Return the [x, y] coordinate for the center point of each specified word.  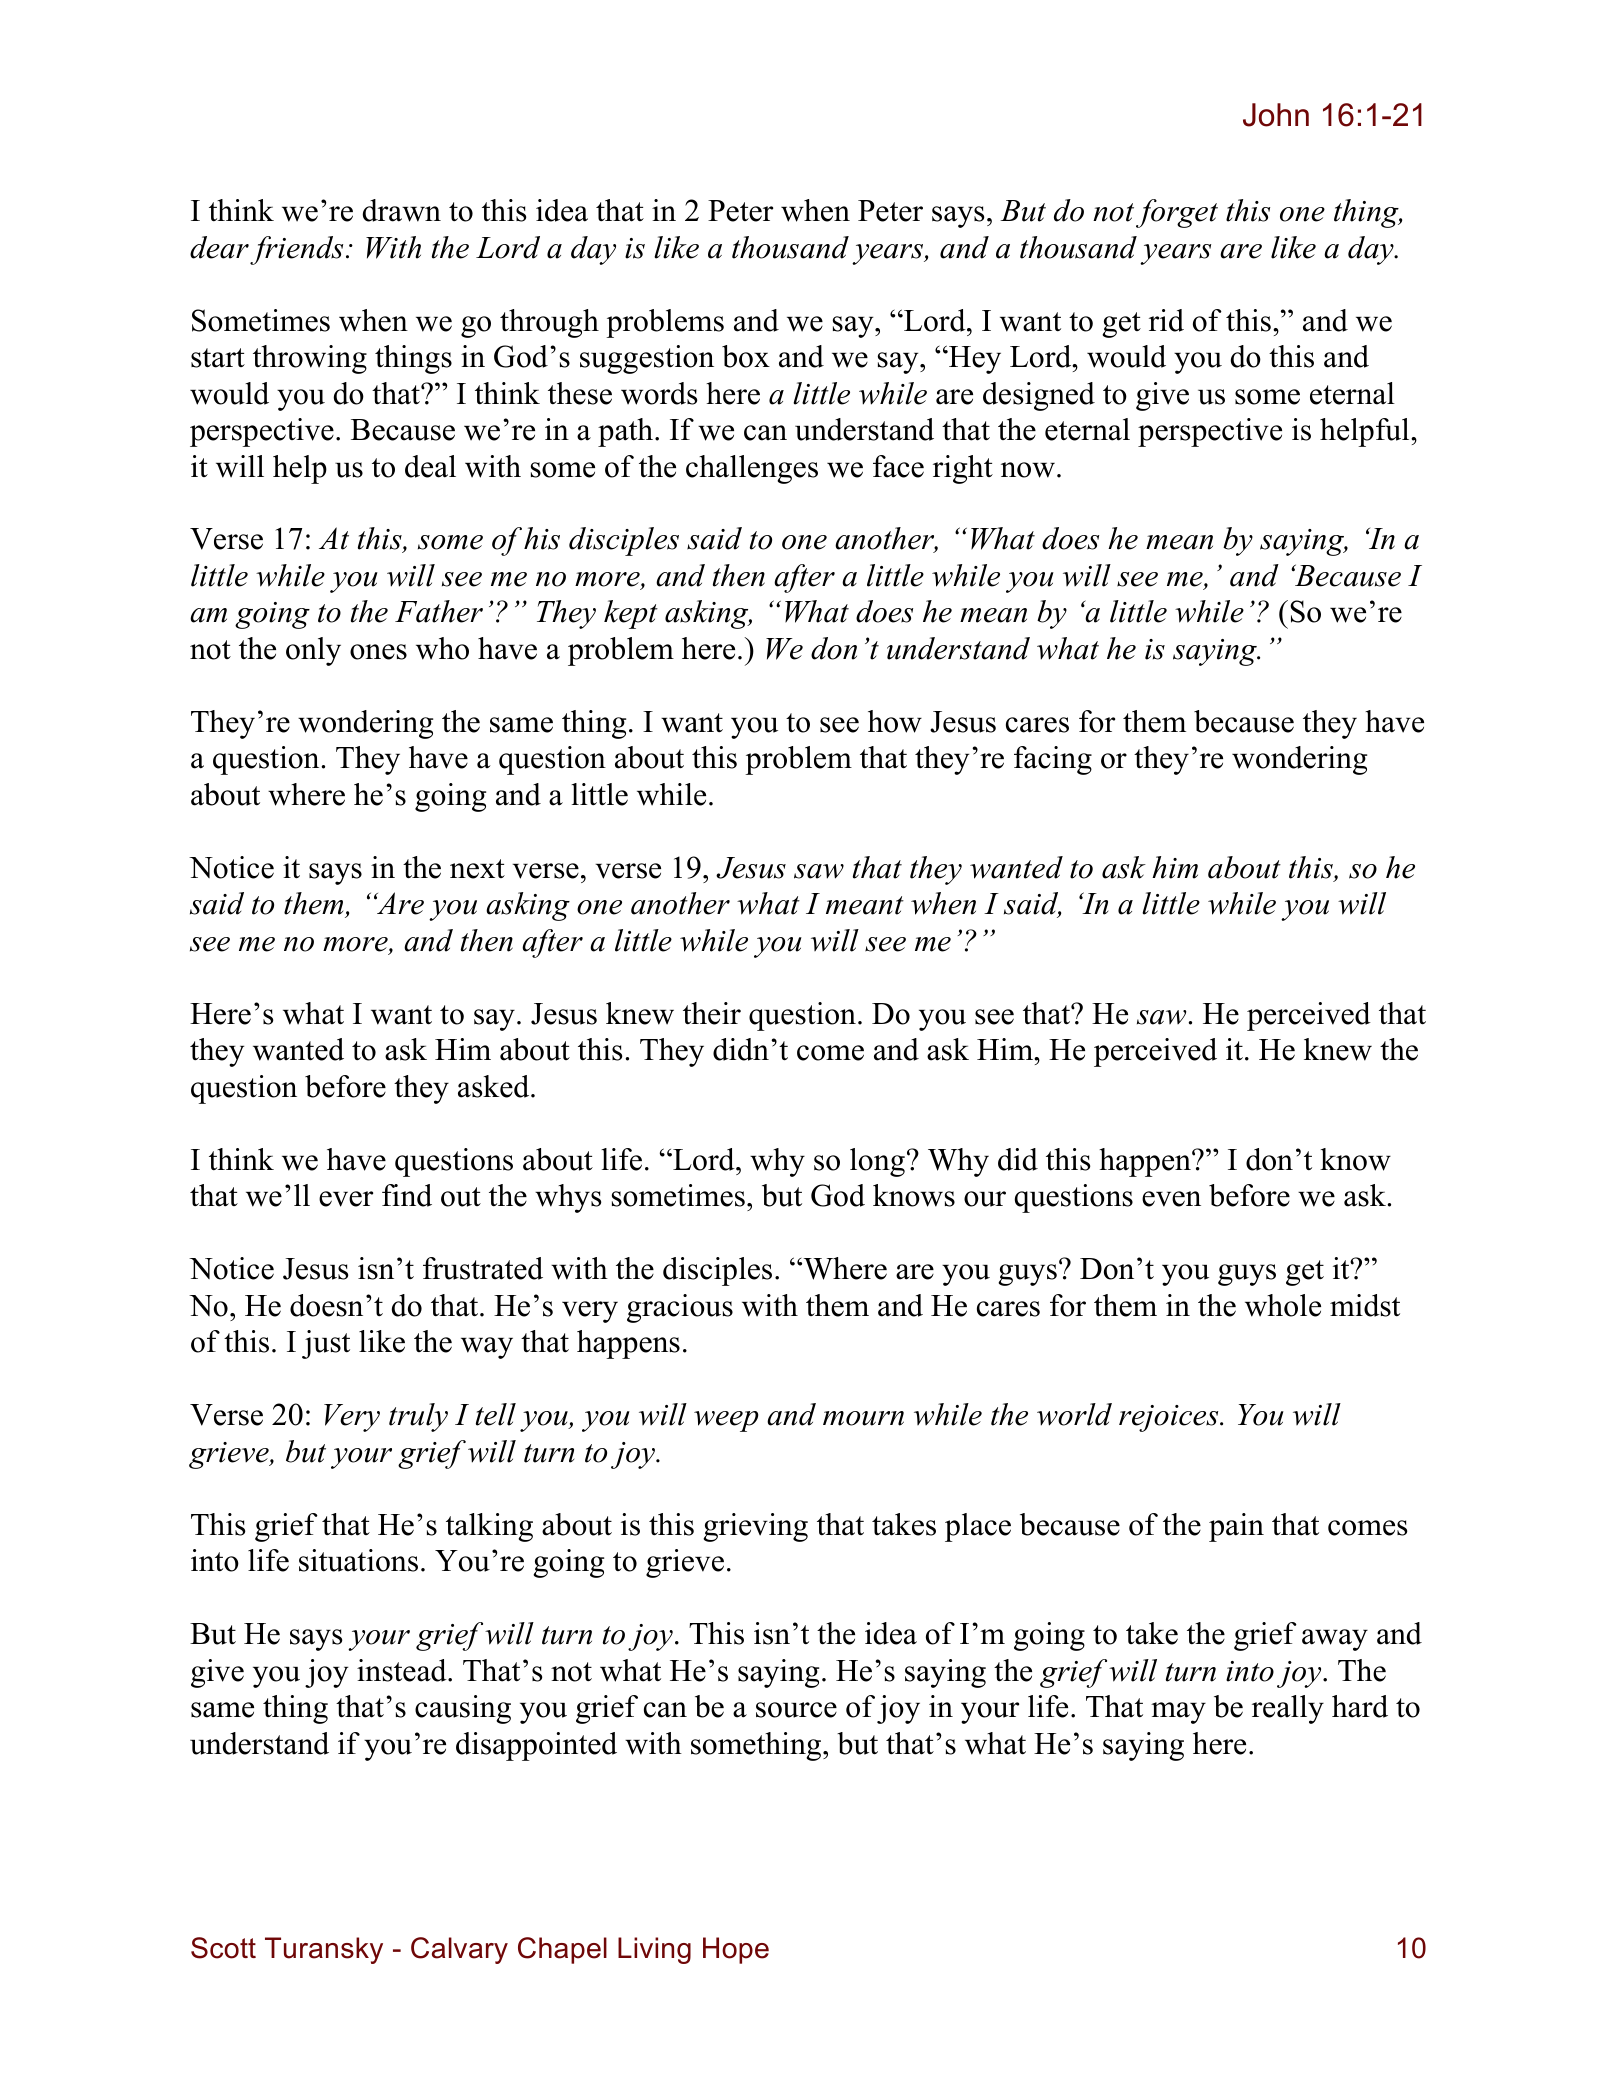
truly [418, 1417]
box [746, 356]
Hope [736, 1950]
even [1171, 1199]
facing [1053, 760]
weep [726, 1421]
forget [1177, 213]
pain [1236, 1527]
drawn [402, 210]
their [712, 1013]
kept [631, 614]
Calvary [459, 1950]
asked [495, 1086]
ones [378, 652]
